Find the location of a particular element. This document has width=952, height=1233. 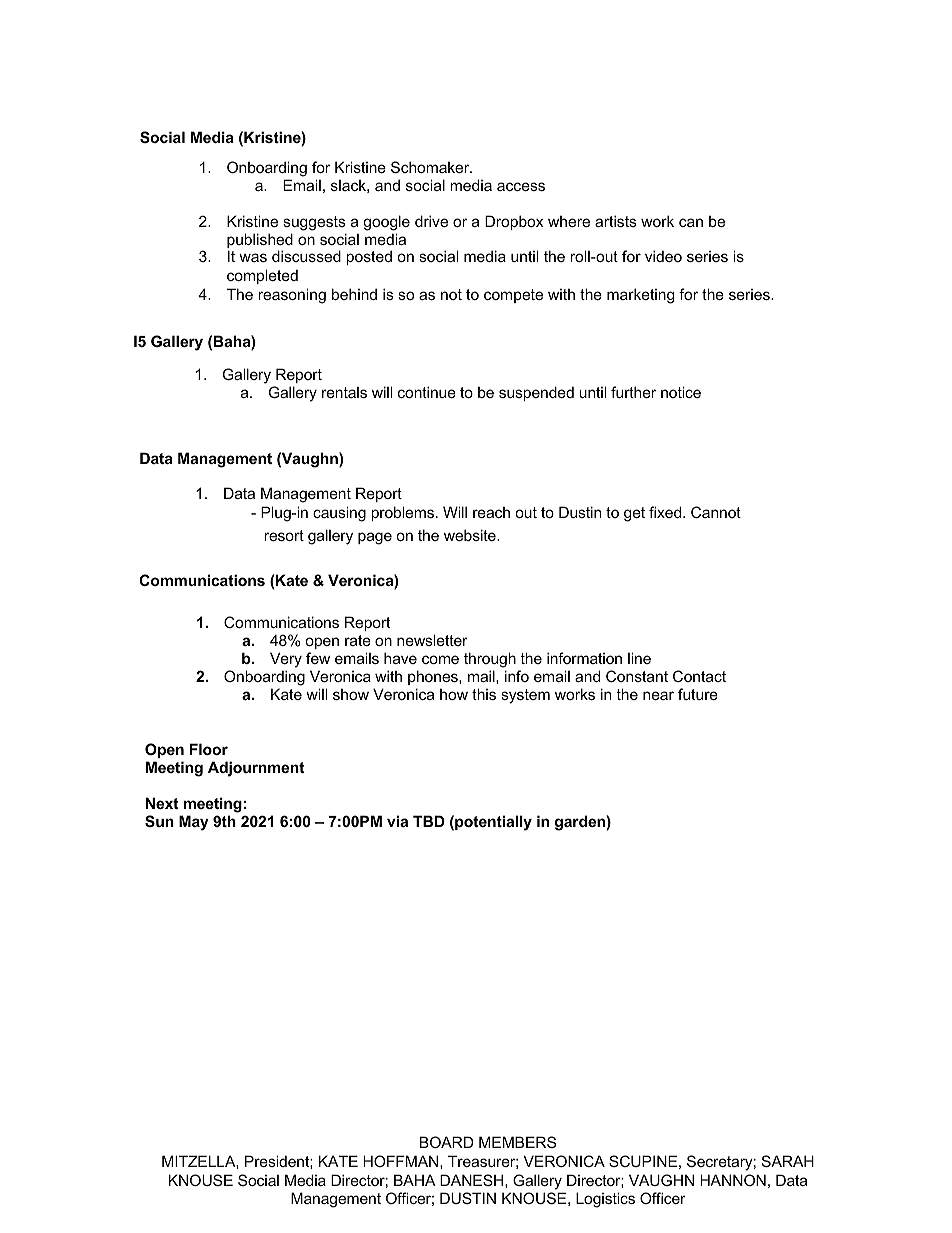

this is located at coordinates (484, 694).
